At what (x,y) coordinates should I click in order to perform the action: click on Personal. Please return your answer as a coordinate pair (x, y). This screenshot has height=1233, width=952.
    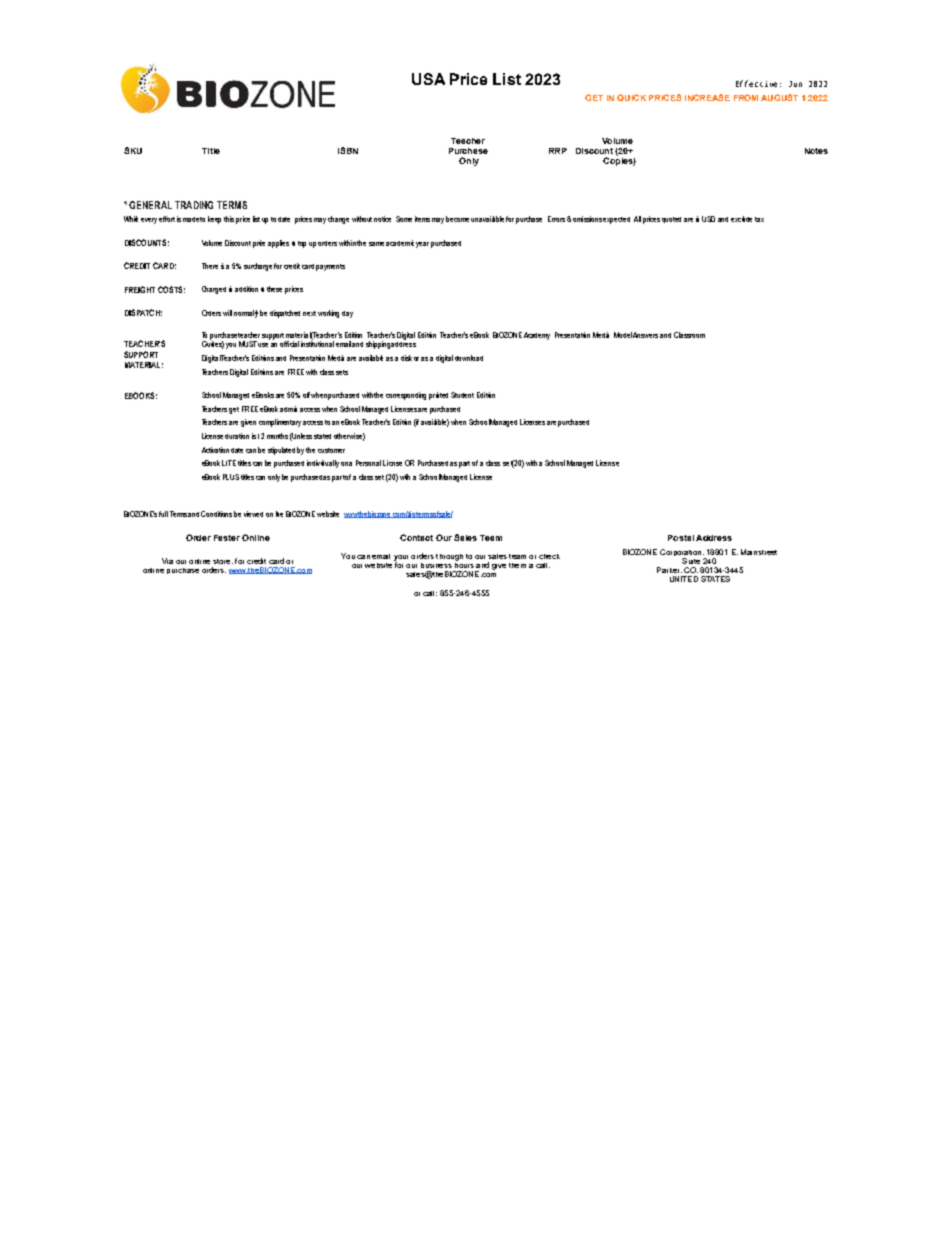
    Looking at the image, I should click on (368, 463).
